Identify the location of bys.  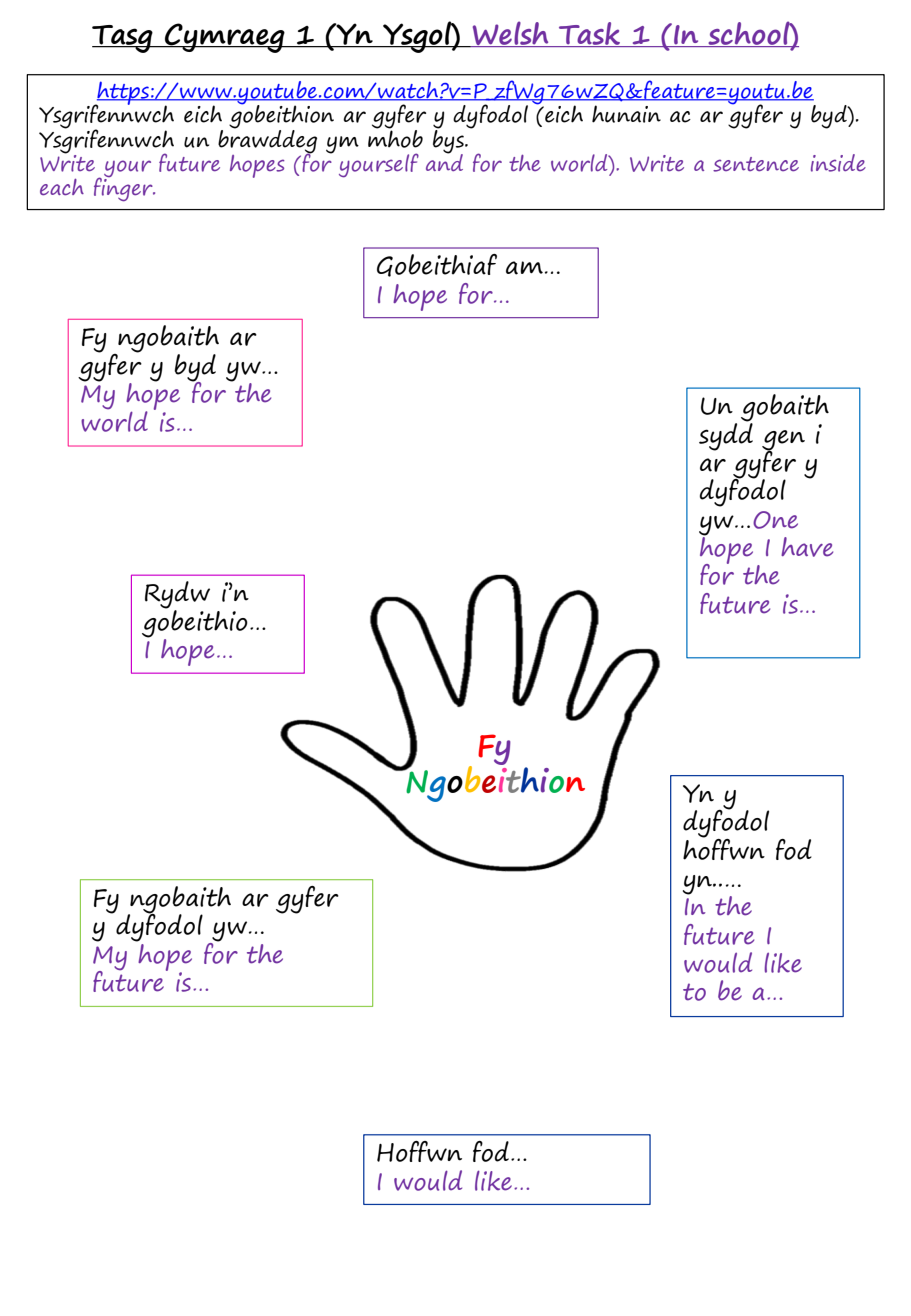
(449, 141).
